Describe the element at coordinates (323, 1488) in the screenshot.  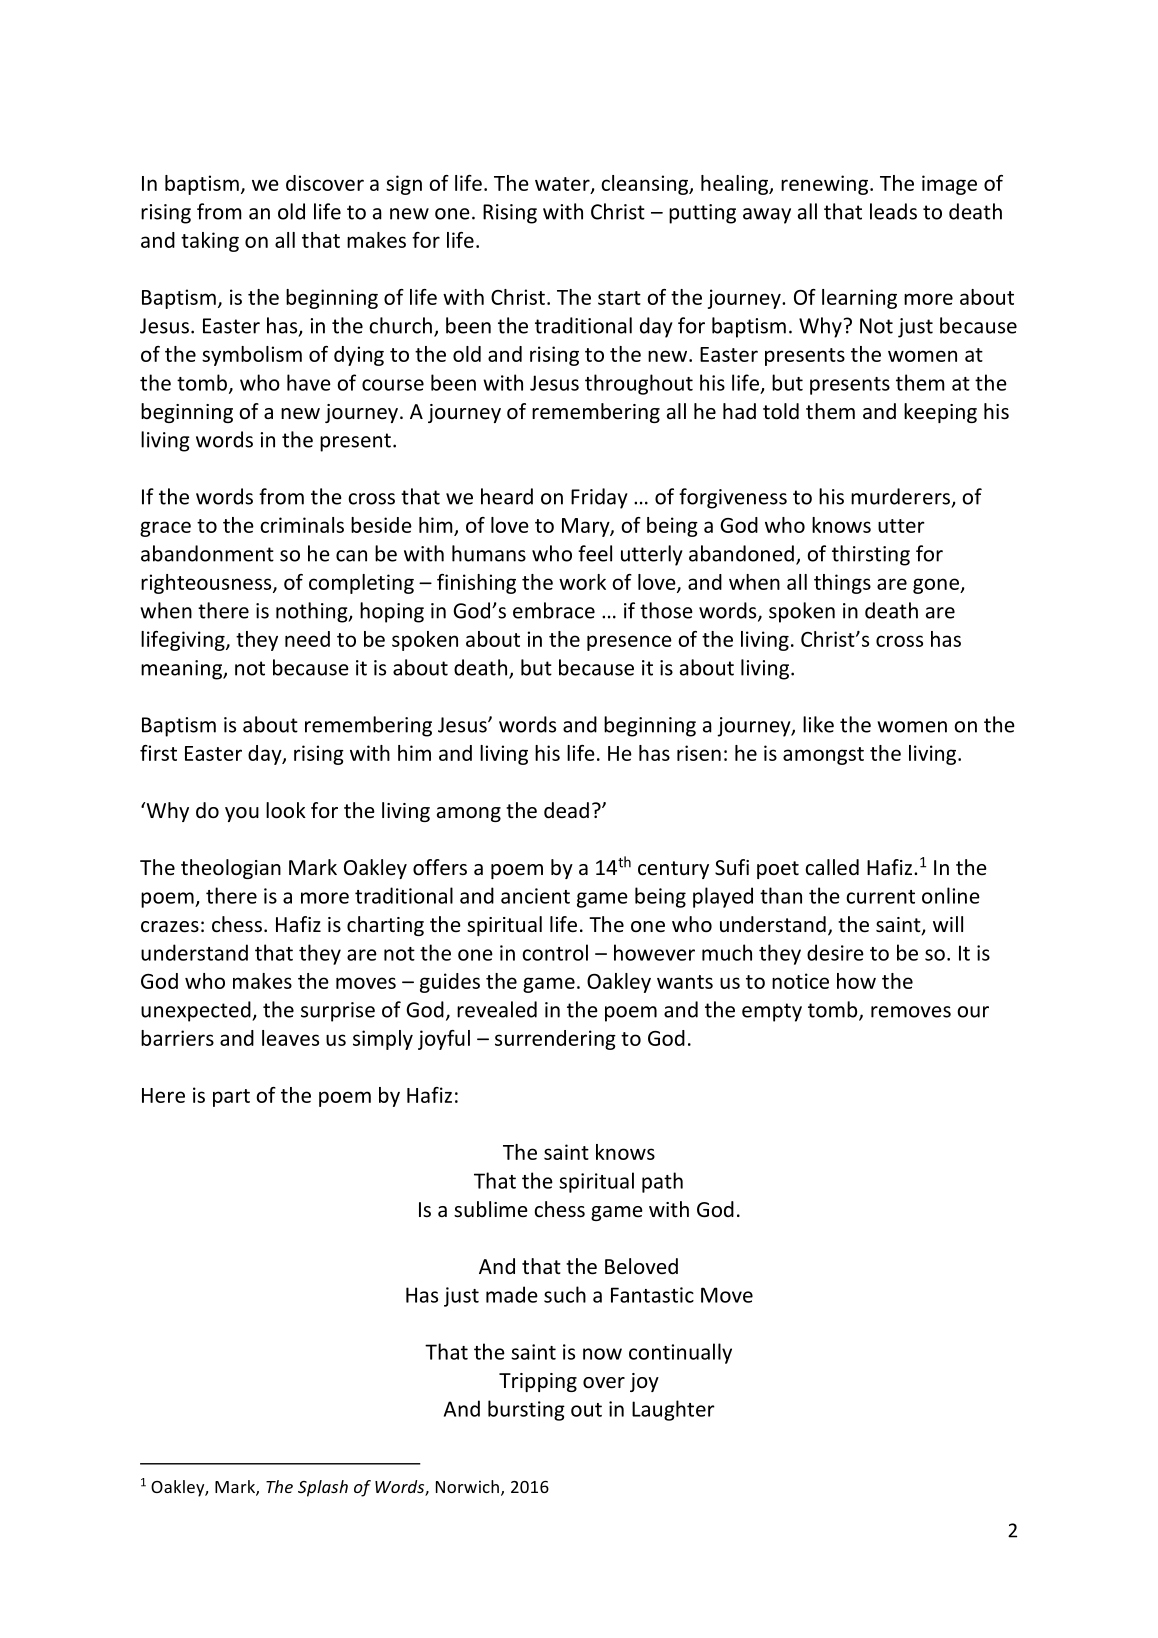
I see `Splash` at that location.
